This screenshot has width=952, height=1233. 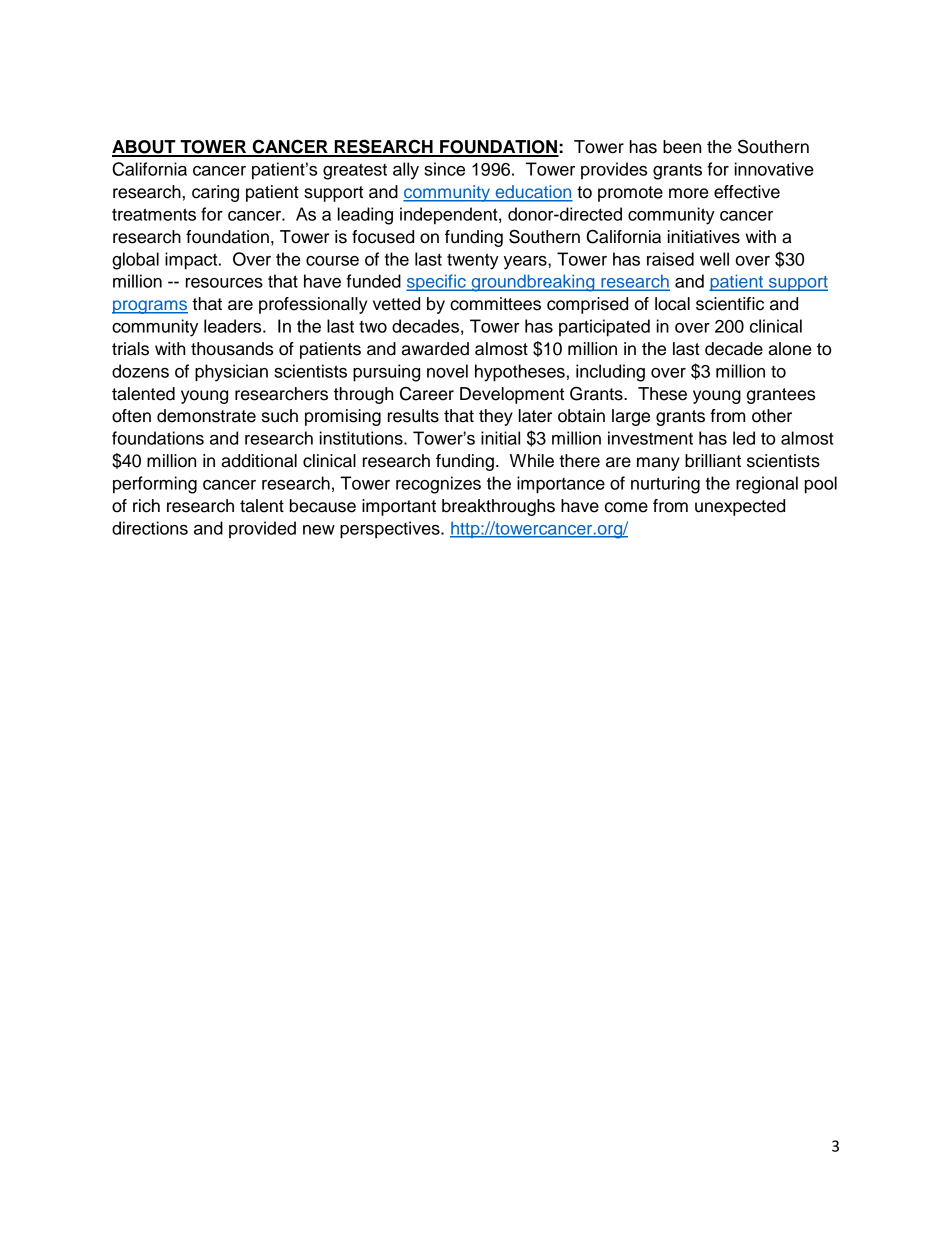 I want to click on alone, so click(x=790, y=349).
